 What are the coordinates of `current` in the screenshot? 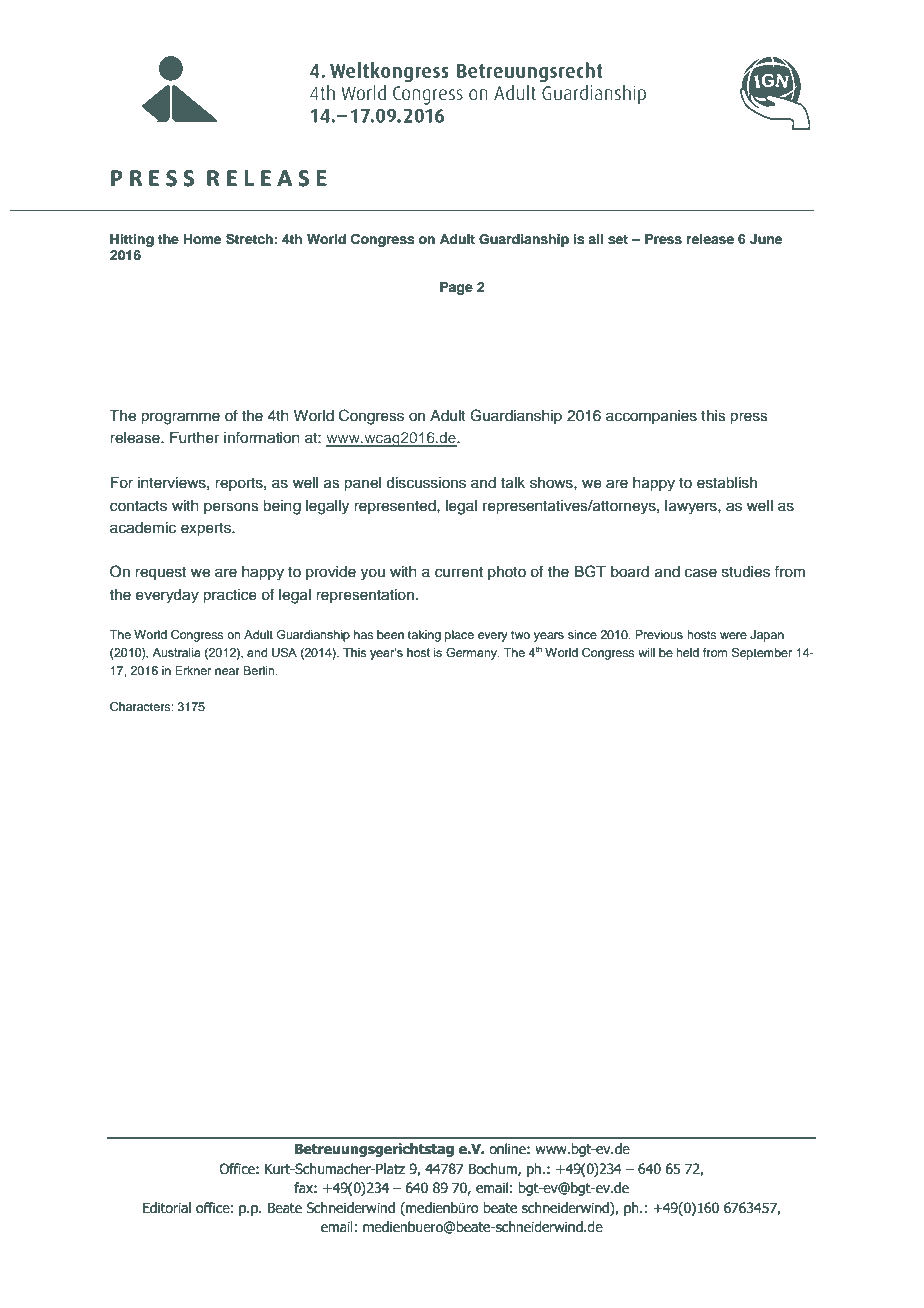 It's located at (459, 572).
